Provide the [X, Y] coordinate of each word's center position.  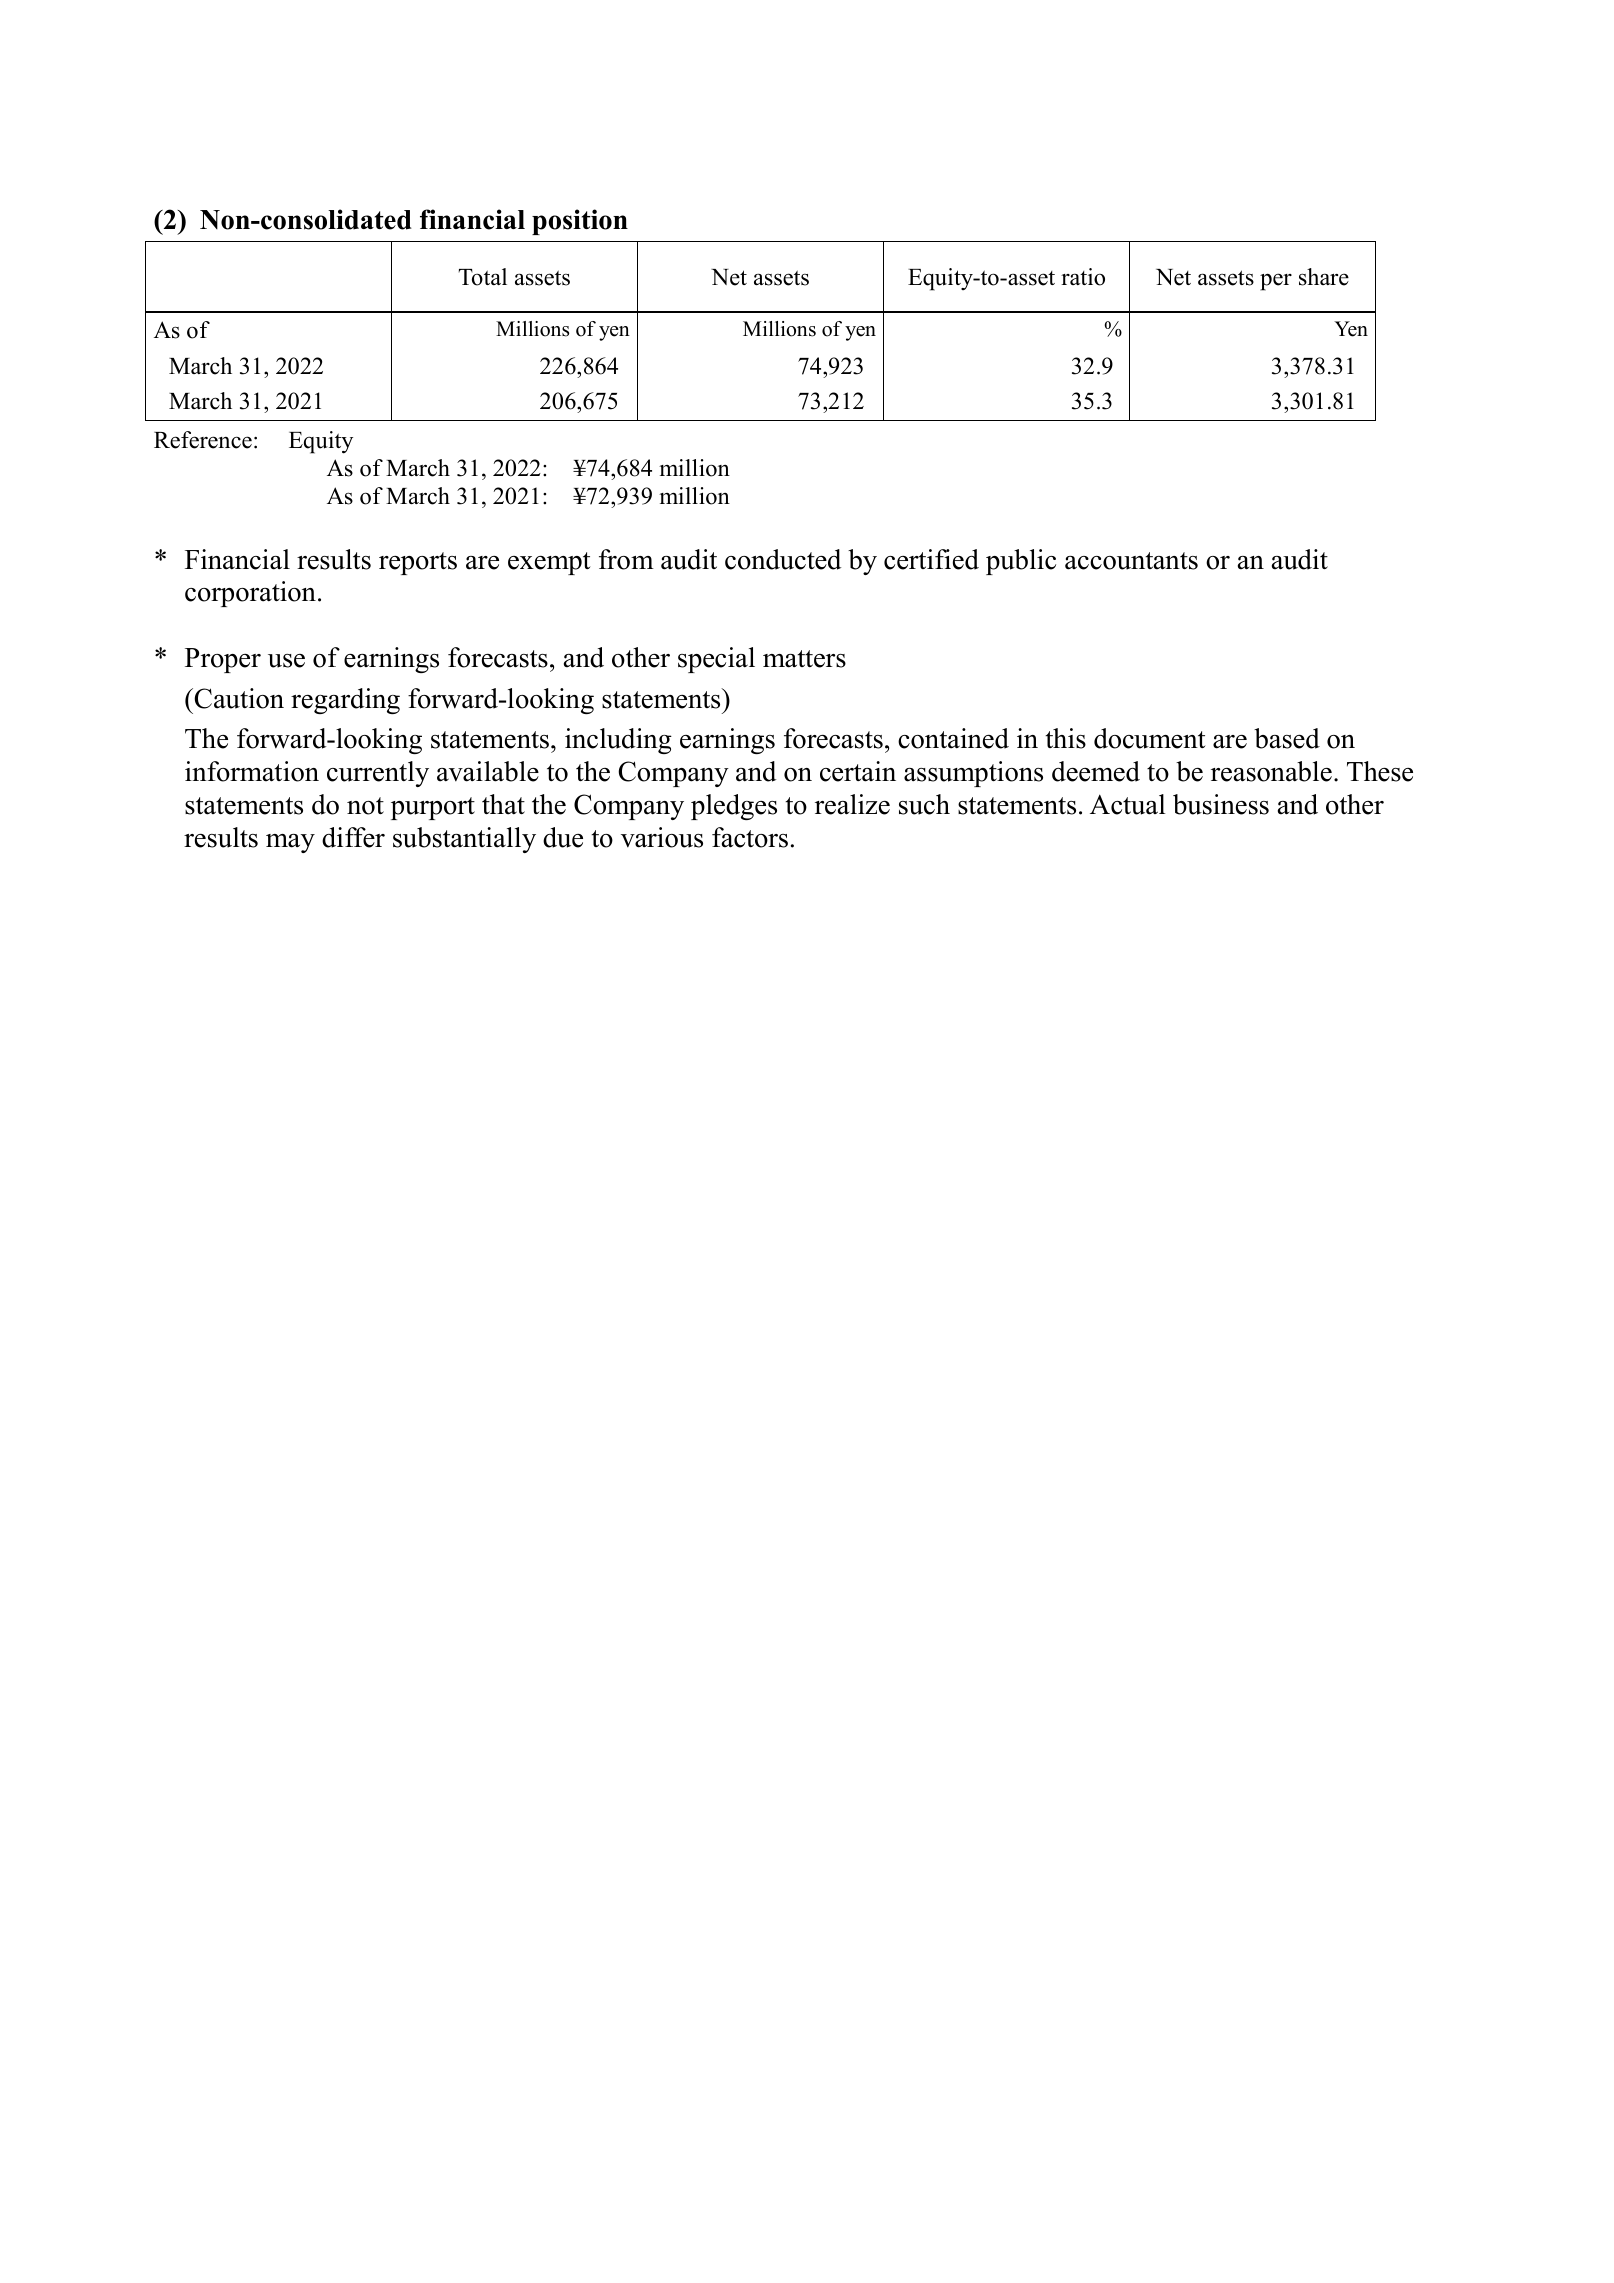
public [1021, 562]
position [580, 222]
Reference [203, 440]
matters [804, 659]
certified [931, 559]
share [1324, 277]
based [1287, 738]
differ [353, 837]
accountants [1131, 561]
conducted [783, 559]
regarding [345, 701]
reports [418, 563]
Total [482, 277]
